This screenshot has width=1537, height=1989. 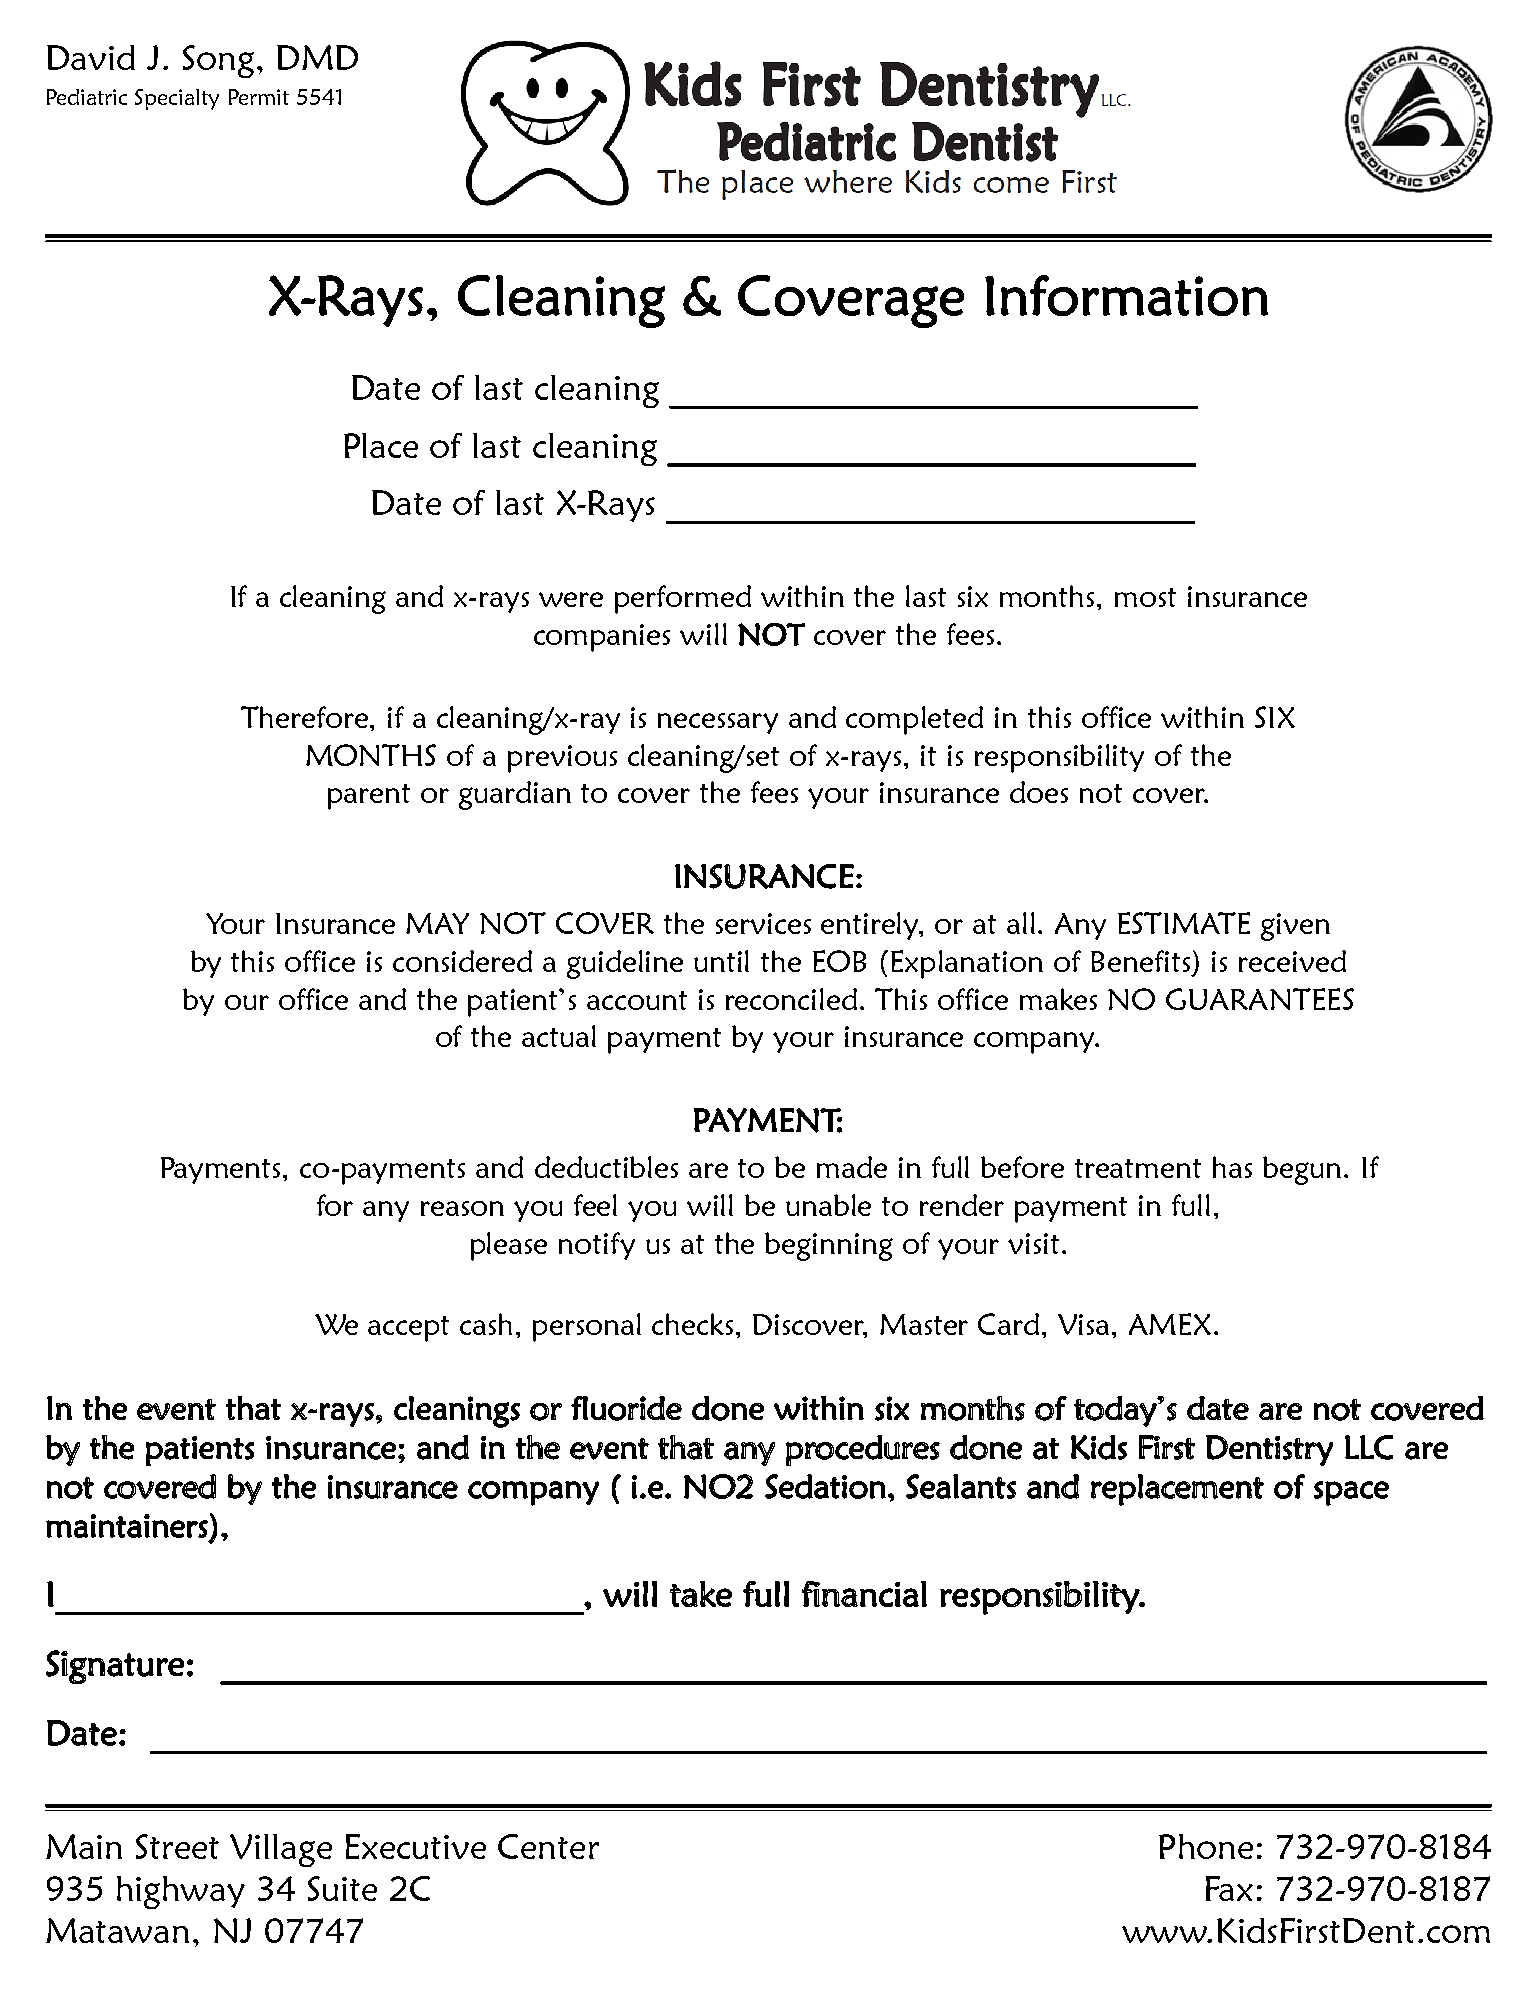 What do you see at coordinates (437, 923) in the screenshot?
I see `MAY` at bounding box center [437, 923].
